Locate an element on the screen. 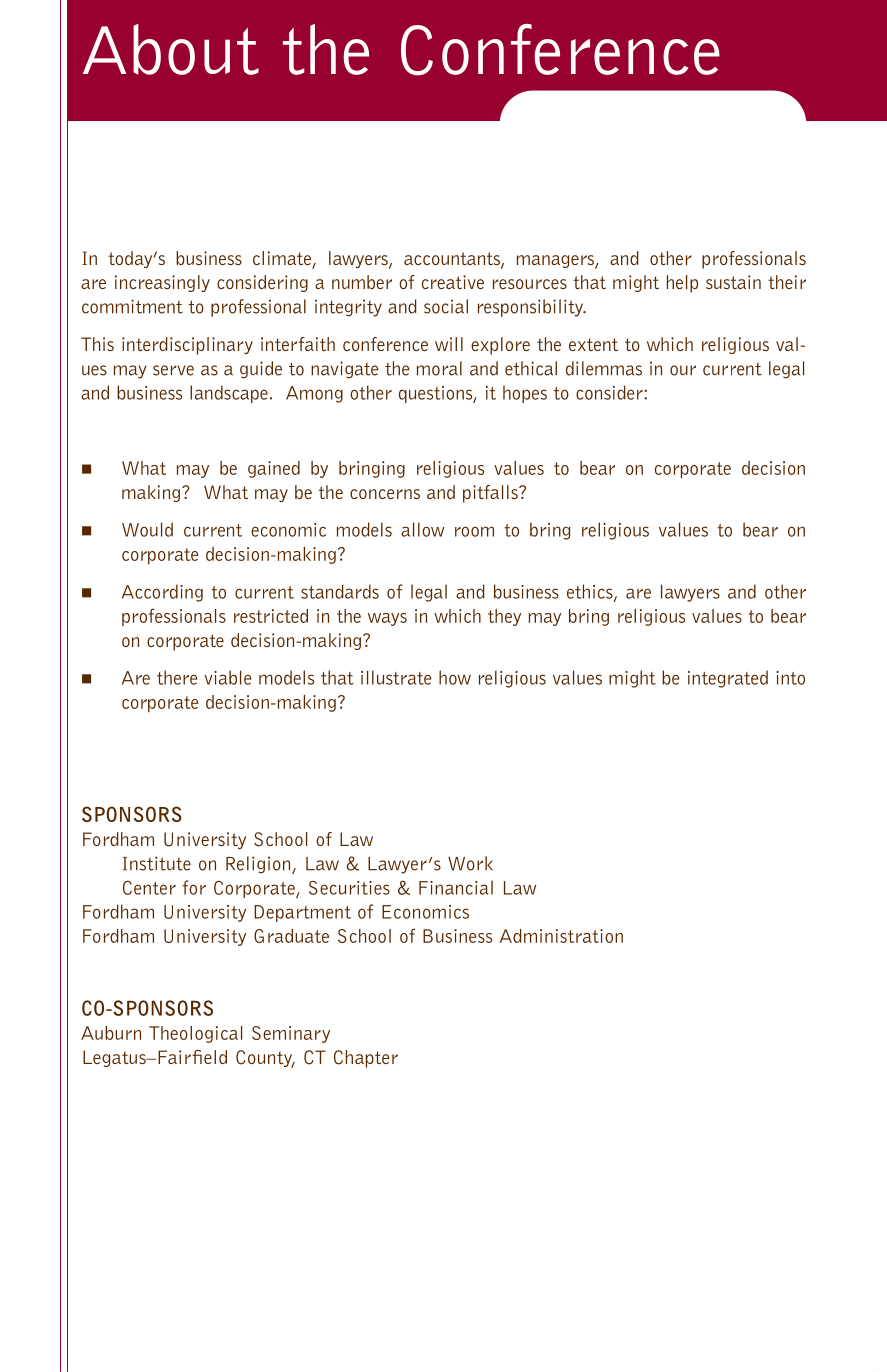 The image size is (887, 1372). accountants is located at coordinates (453, 260).
